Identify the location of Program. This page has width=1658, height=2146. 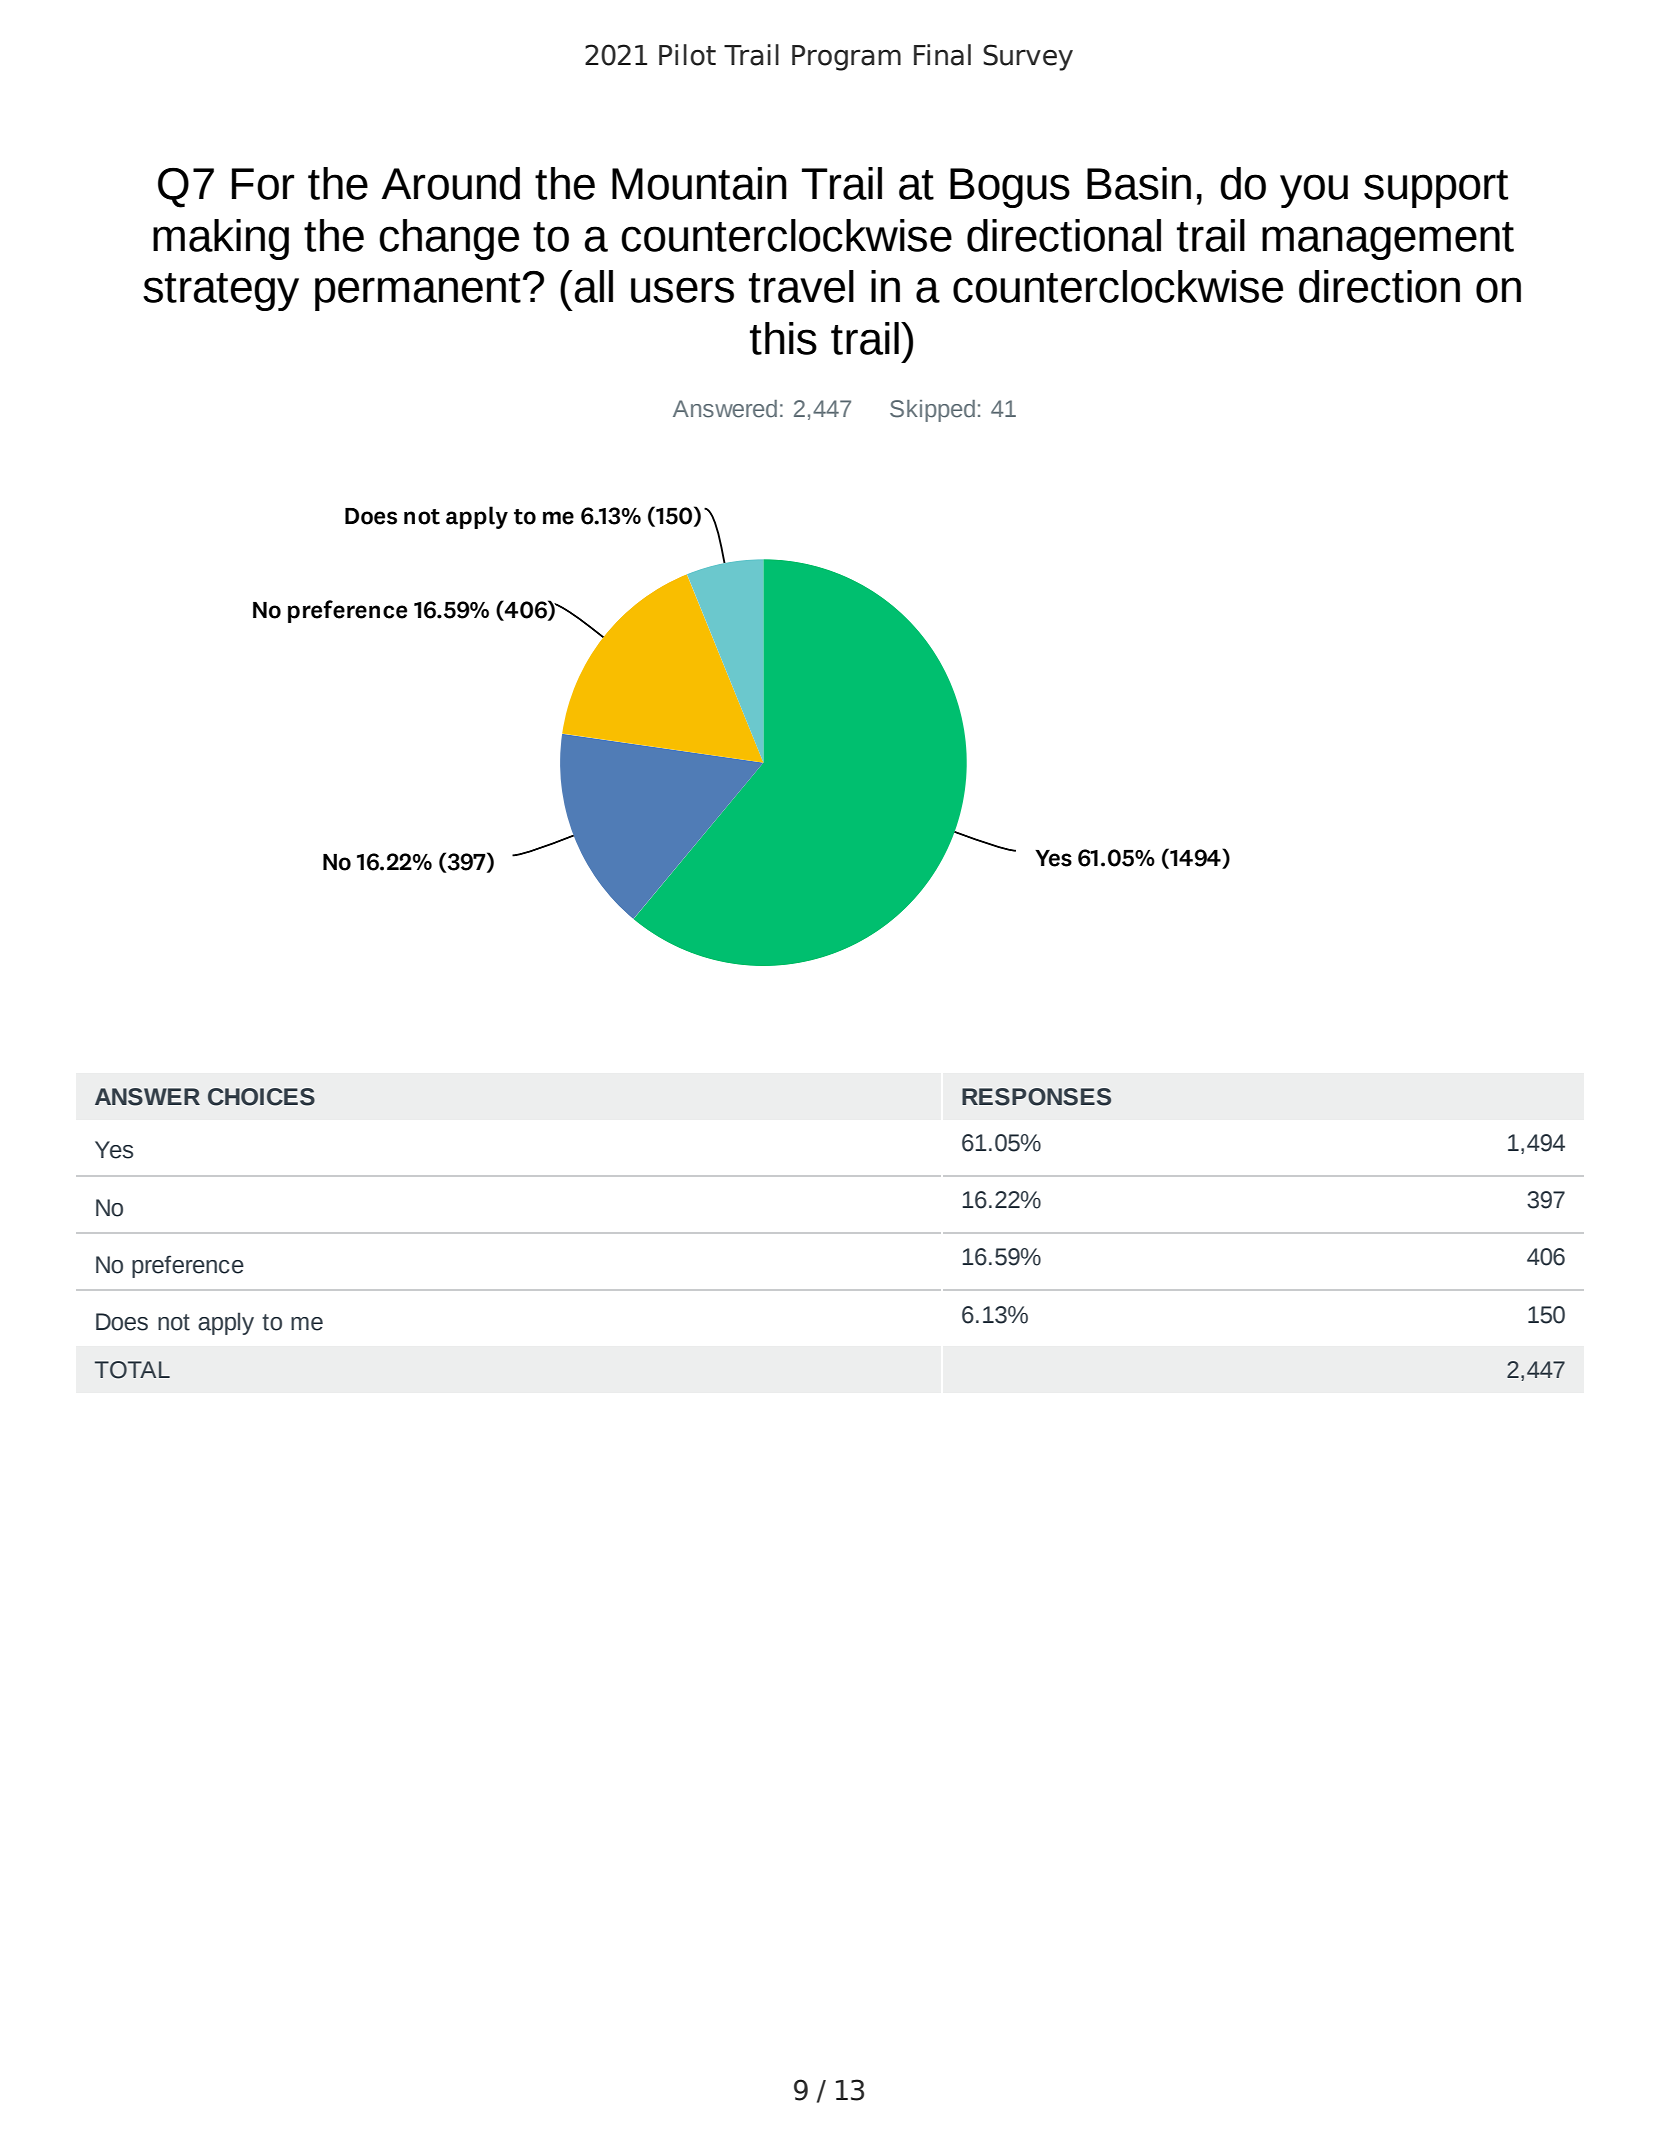
(846, 58).
